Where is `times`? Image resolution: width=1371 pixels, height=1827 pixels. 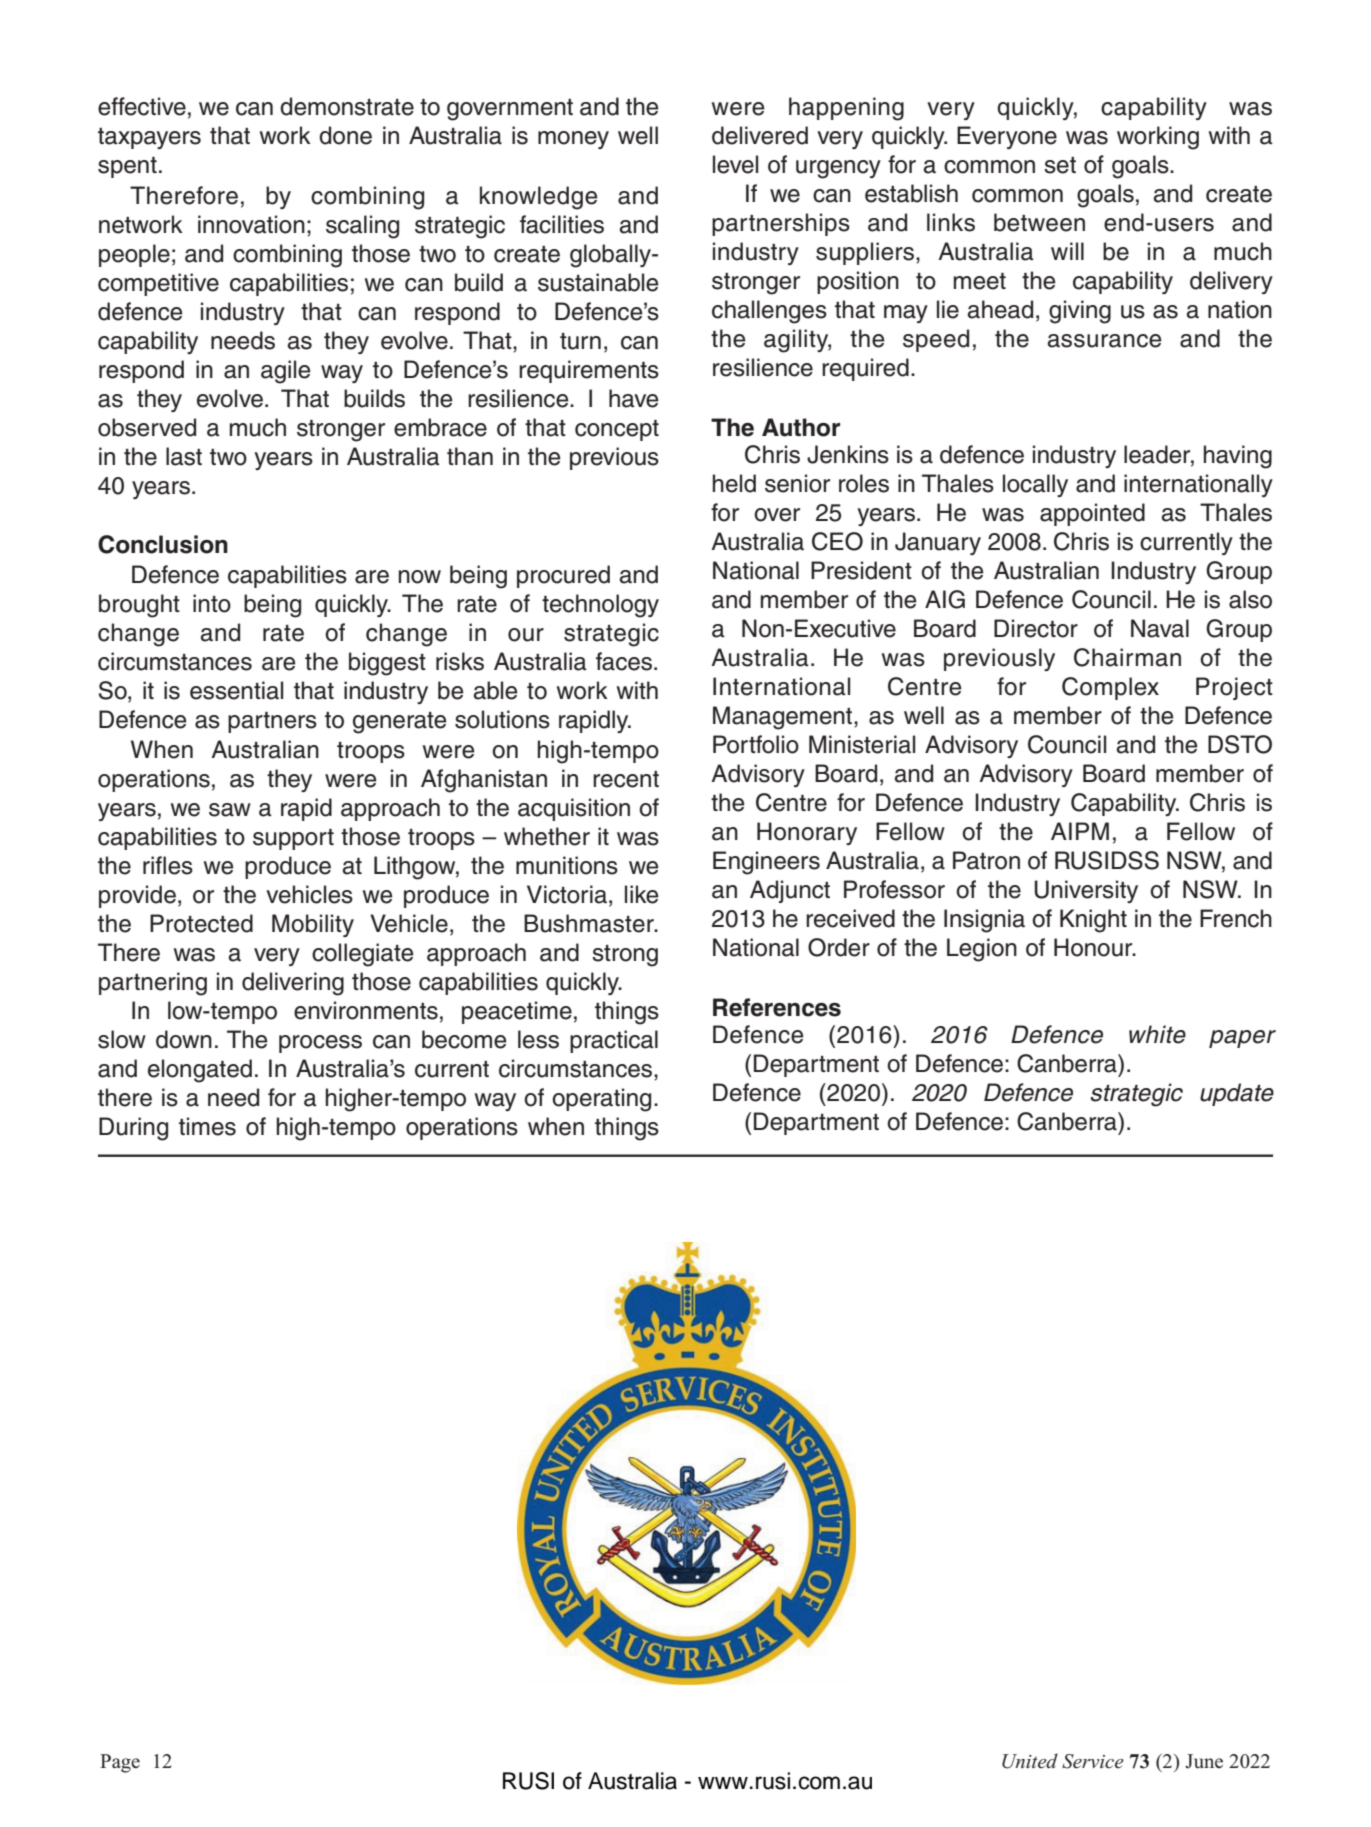 times is located at coordinates (207, 1126).
